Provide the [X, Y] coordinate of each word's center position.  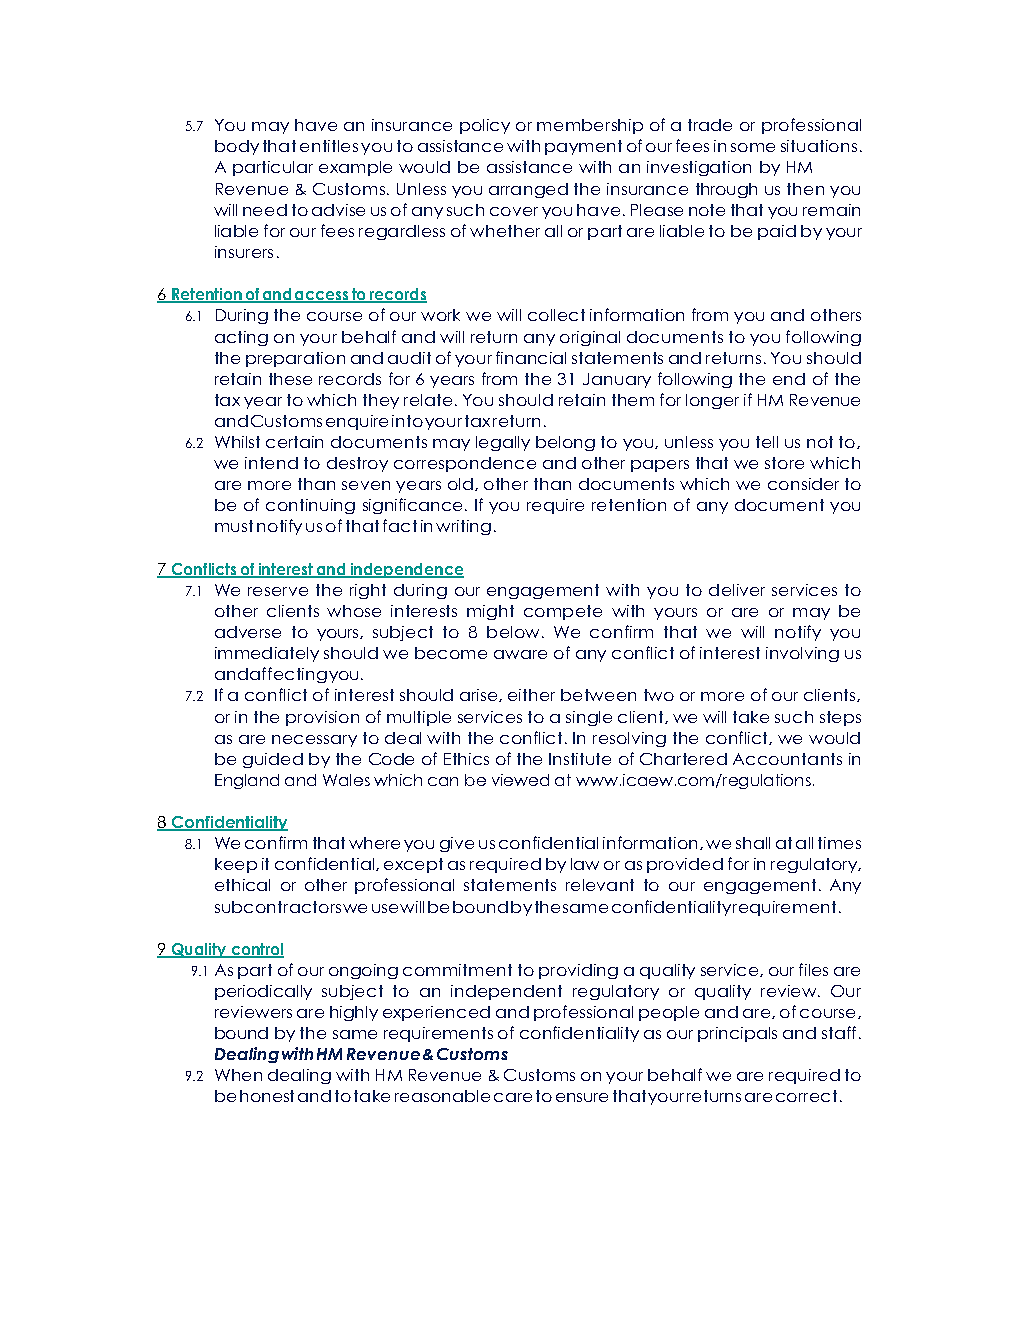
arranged [528, 190]
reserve [278, 591]
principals [737, 1034]
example [355, 168]
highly [354, 1013]
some [753, 147]
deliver [737, 590]
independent [506, 992]
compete [563, 612]
